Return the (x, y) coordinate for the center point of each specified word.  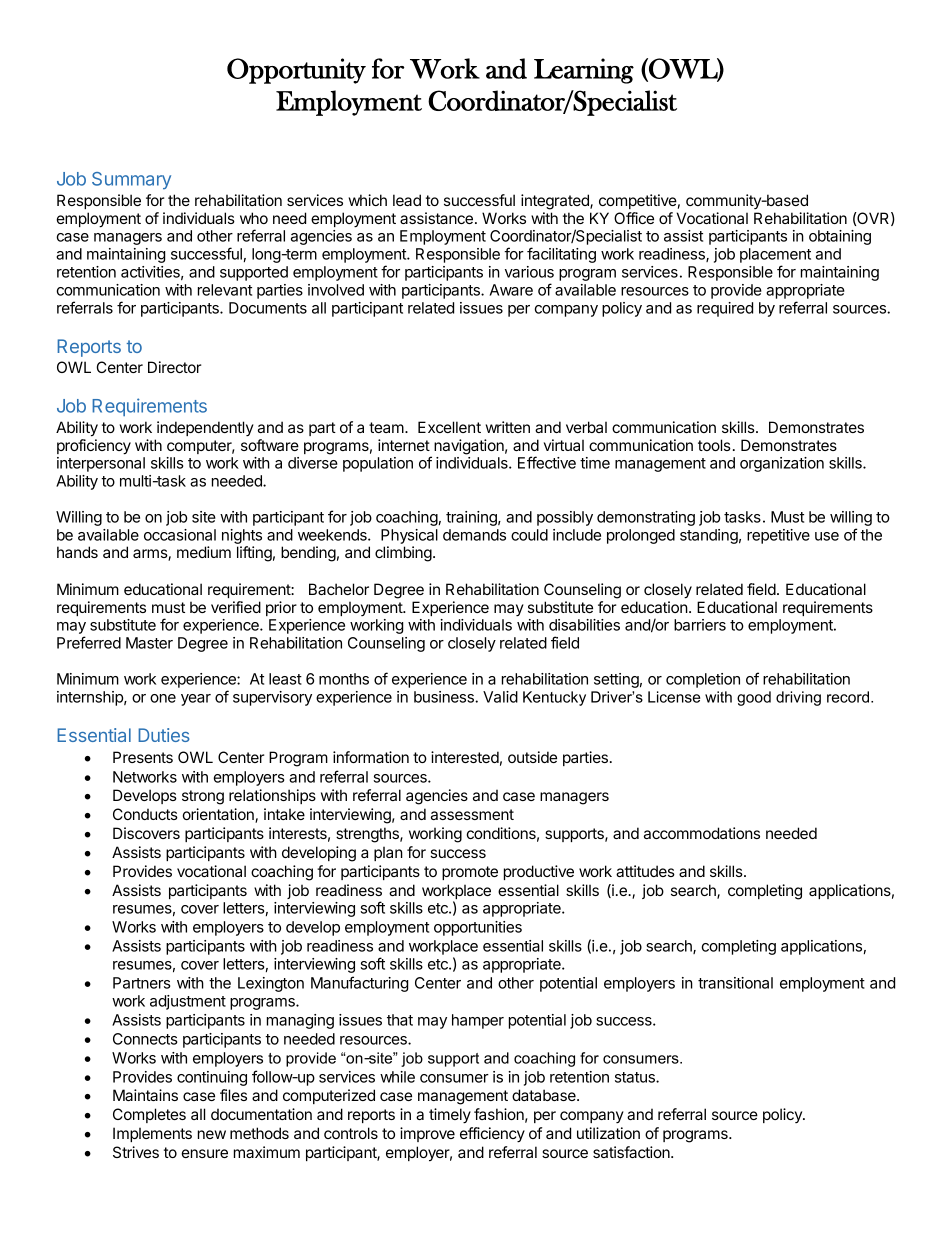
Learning (584, 71)
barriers (700, 625)
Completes (149, 1115)
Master (149, 643)
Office (634, 218)
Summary (131, 181)
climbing (403, 554)
